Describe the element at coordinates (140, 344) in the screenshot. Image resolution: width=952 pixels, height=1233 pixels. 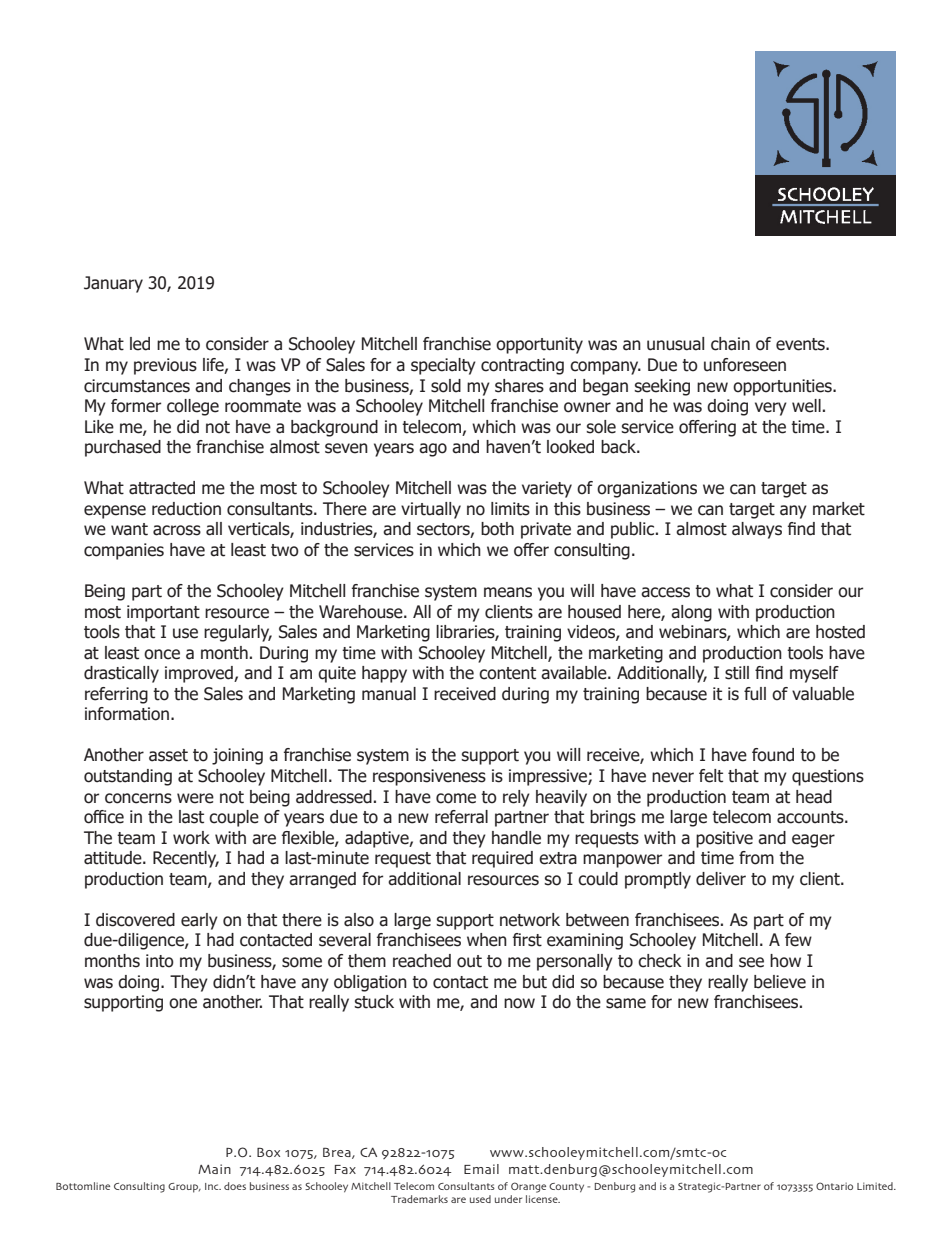
I see `led` at that location.
